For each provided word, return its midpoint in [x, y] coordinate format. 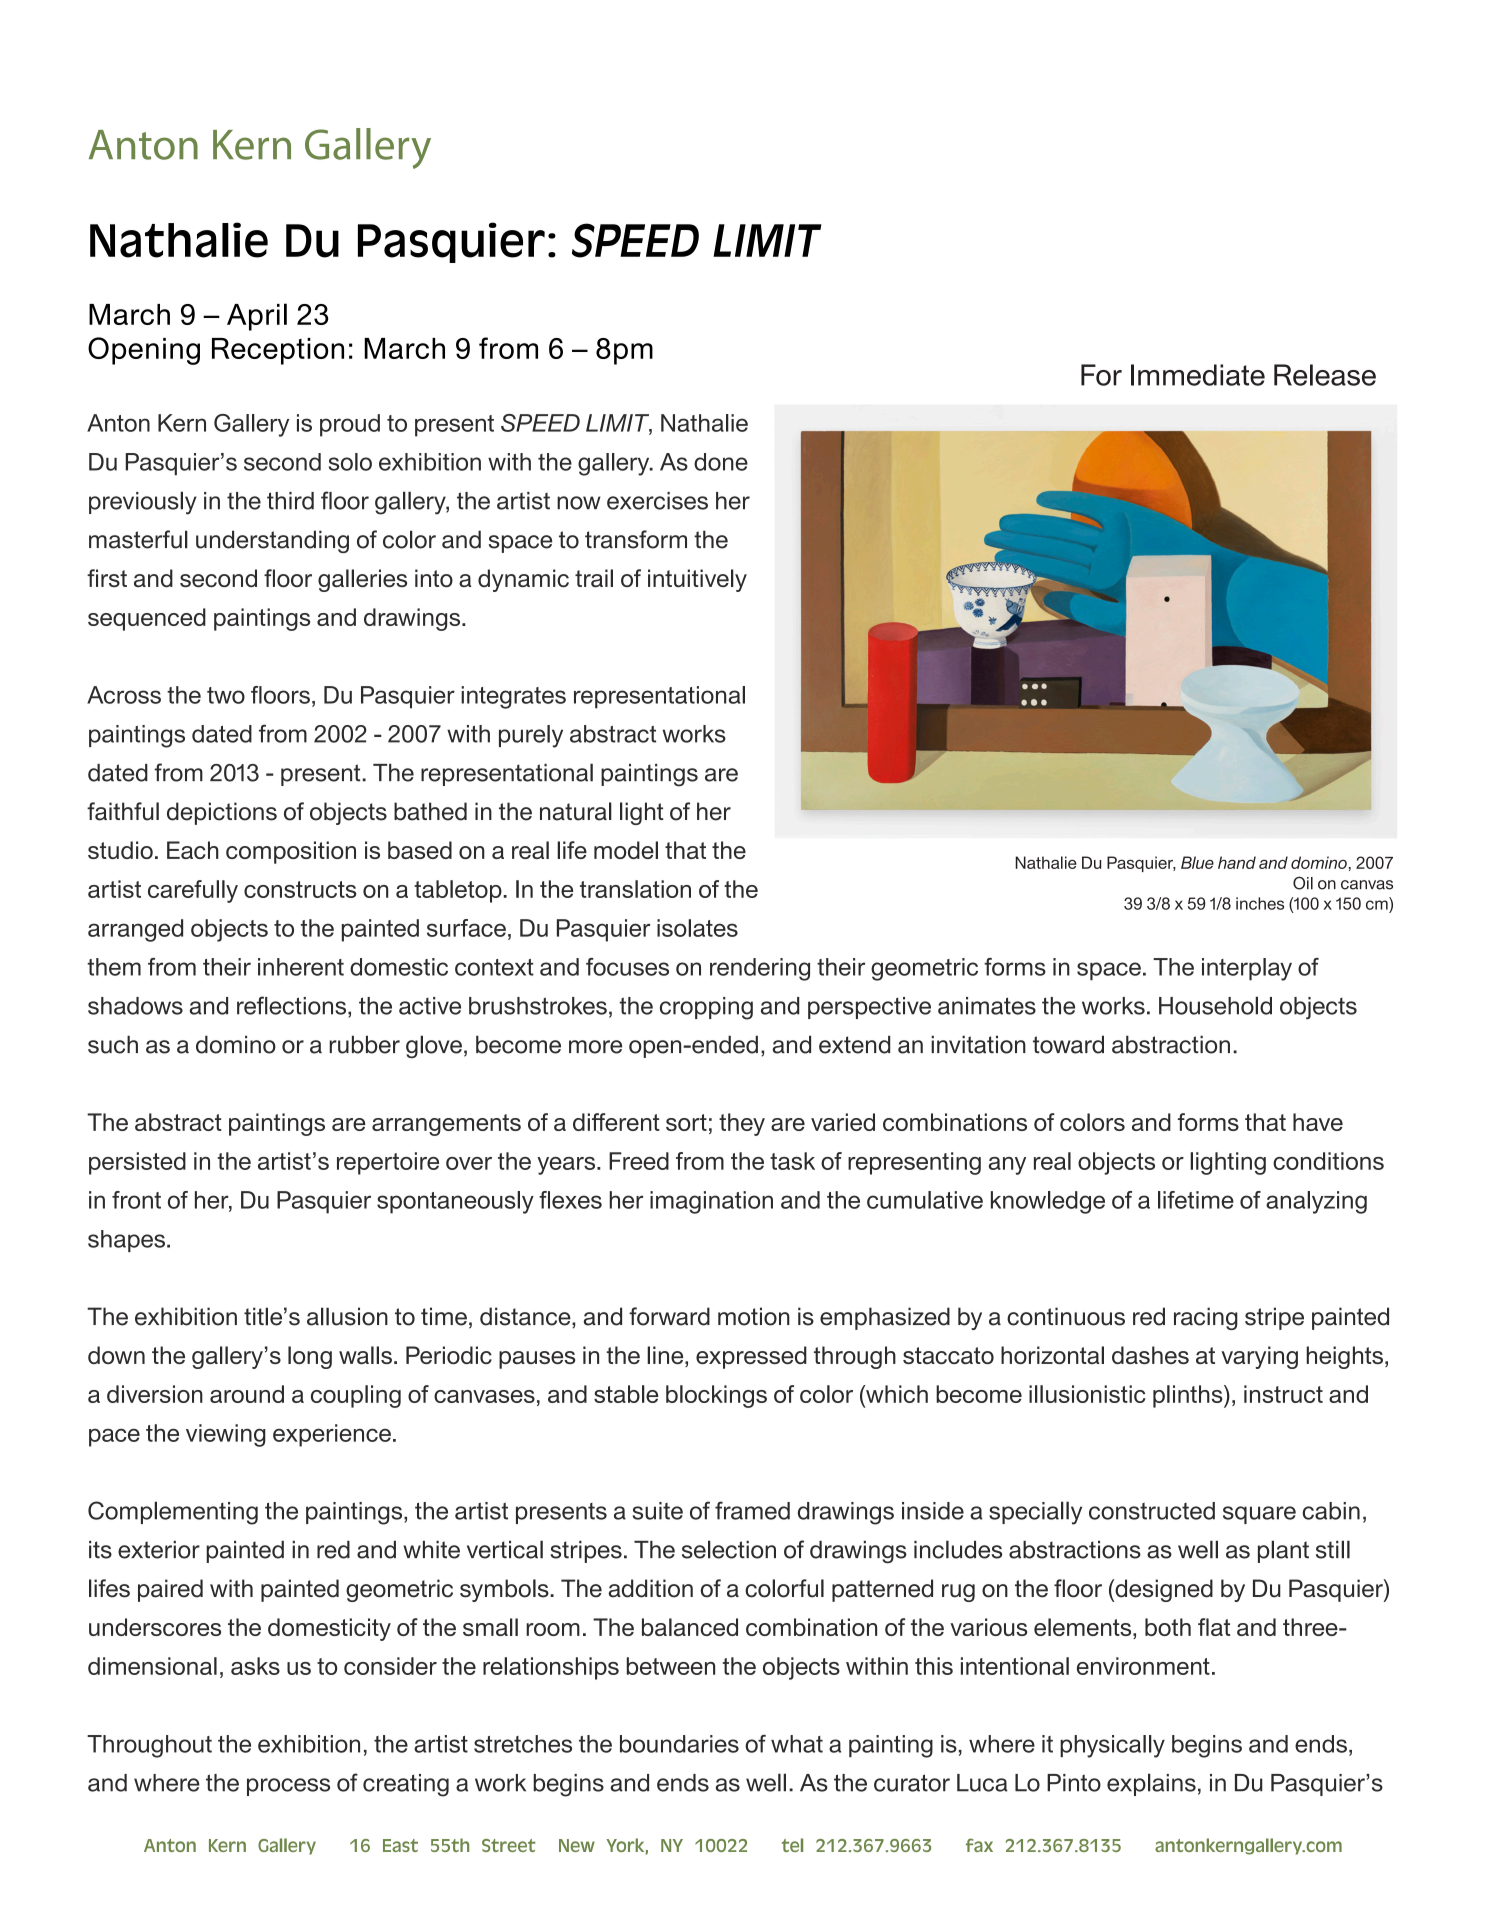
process [288, 1787]
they [742, 1124]
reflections [293, 1006]
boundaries [679, 1744]
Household [1215, 1005]
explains [1151, 1784]
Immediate [1198, 375]
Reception [278, 351]
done [721, 462]
